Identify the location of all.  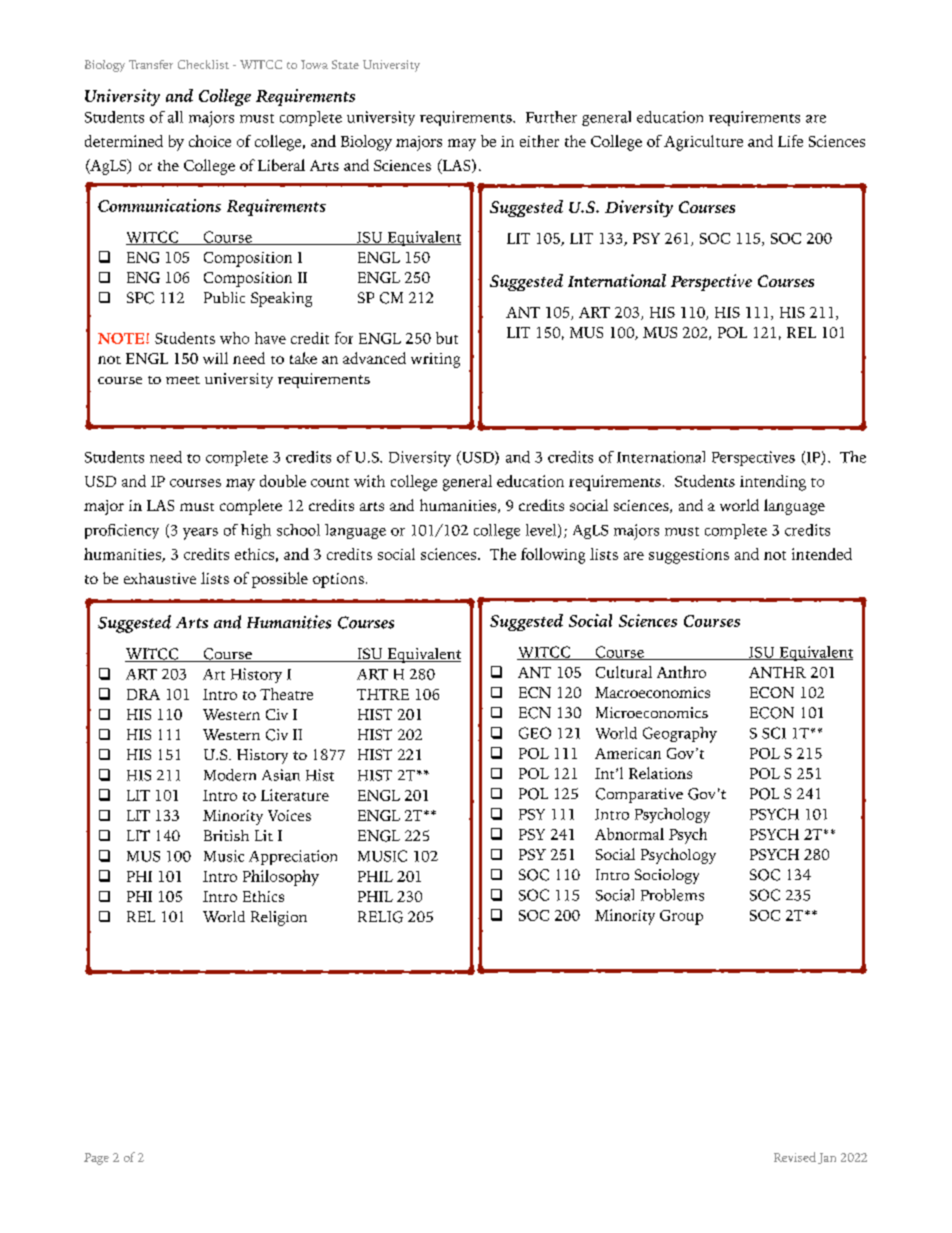
(175, 117).
